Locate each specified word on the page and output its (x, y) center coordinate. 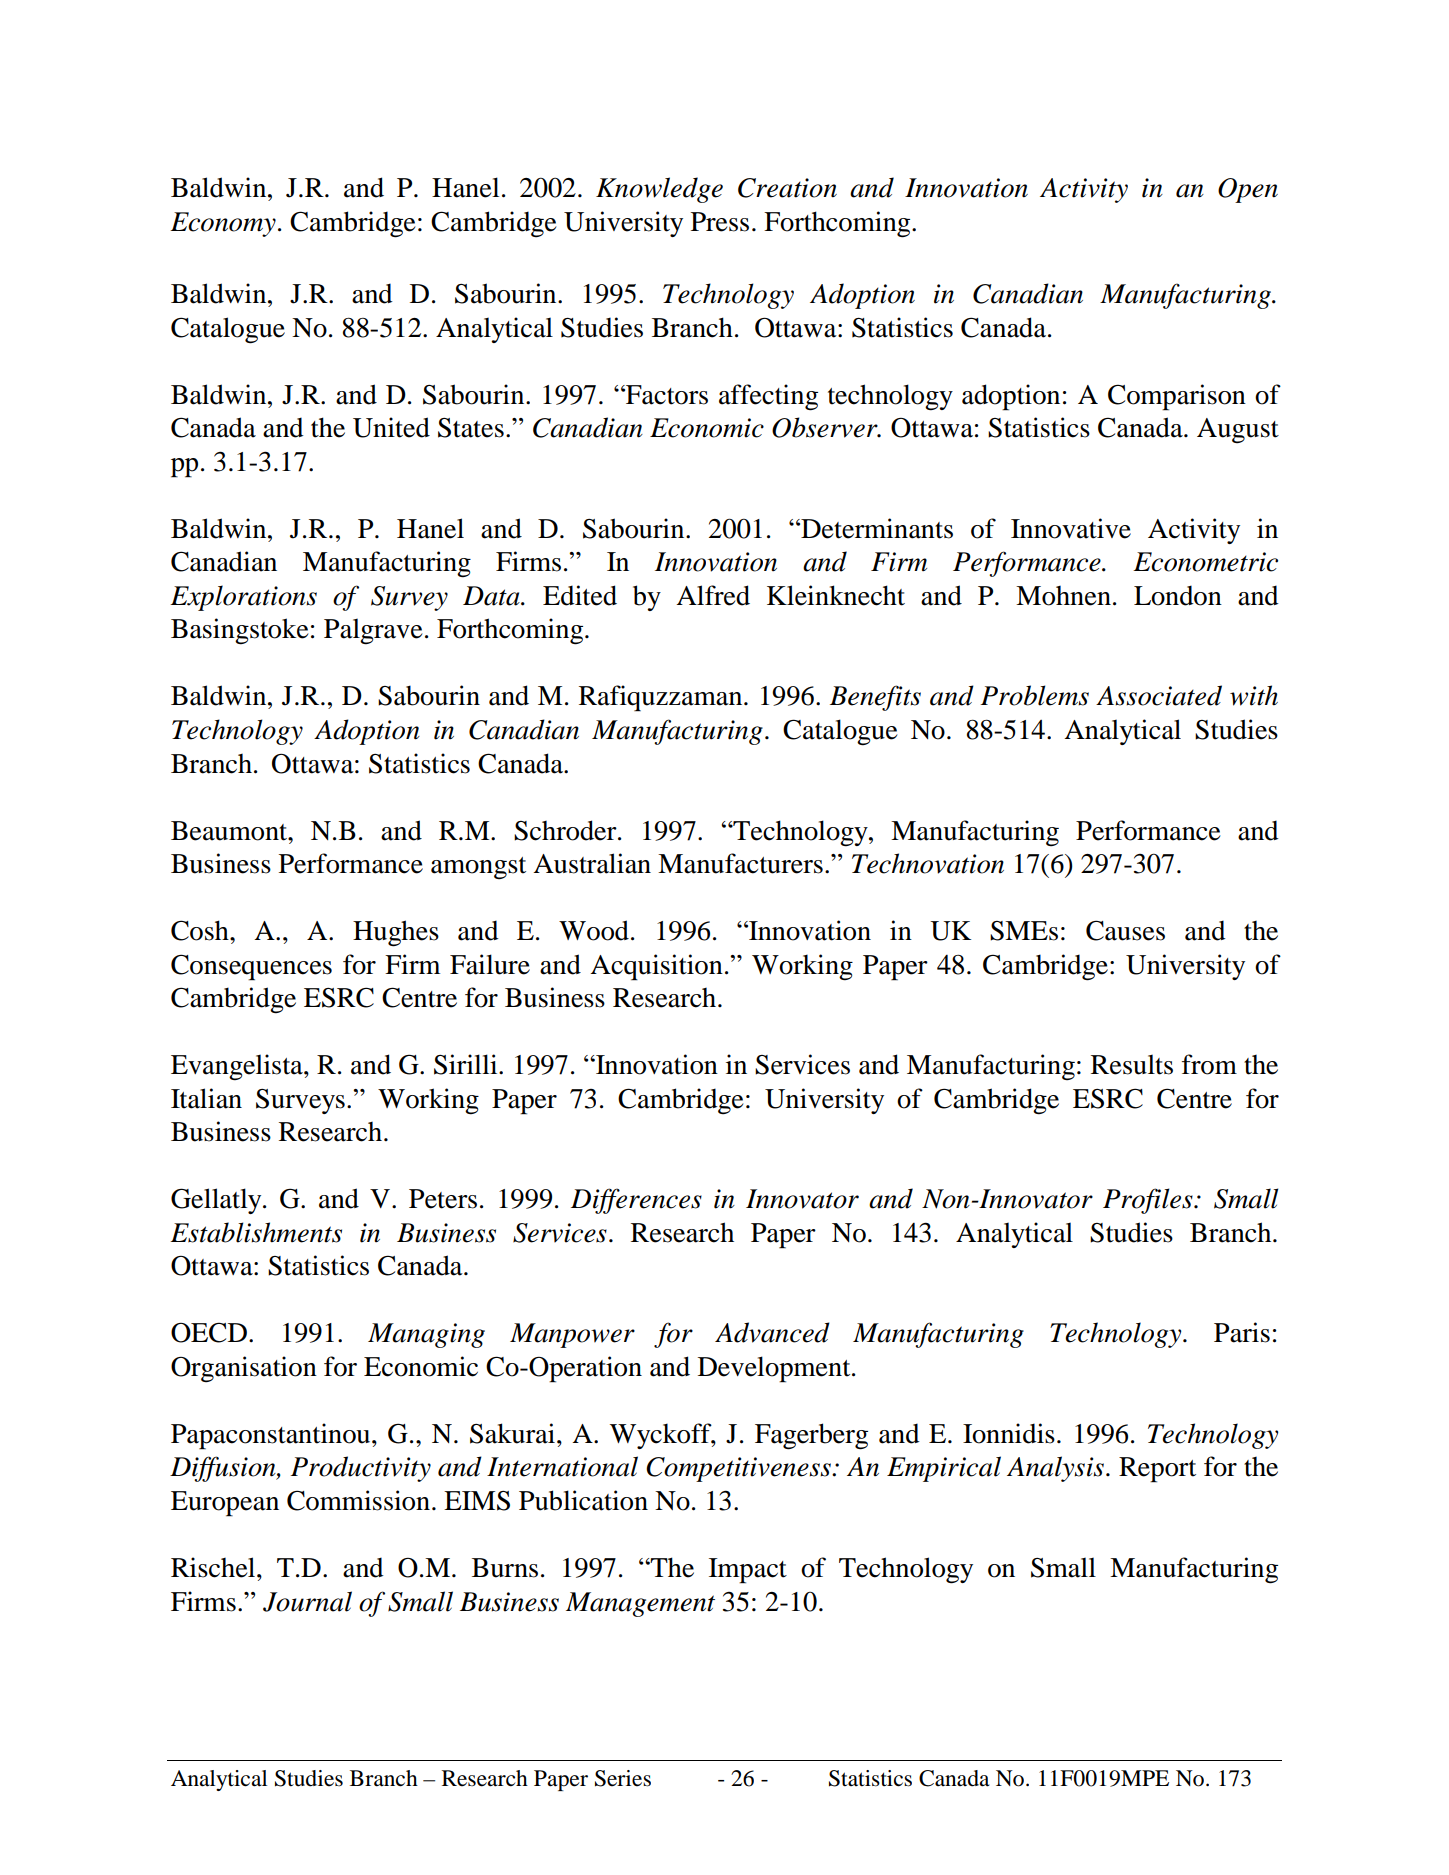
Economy (223, 224)
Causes (1125, 930)
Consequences (251, 967)
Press (720, 222)
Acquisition (656, 967)
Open (1248, 190)
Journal (307, 1601)
